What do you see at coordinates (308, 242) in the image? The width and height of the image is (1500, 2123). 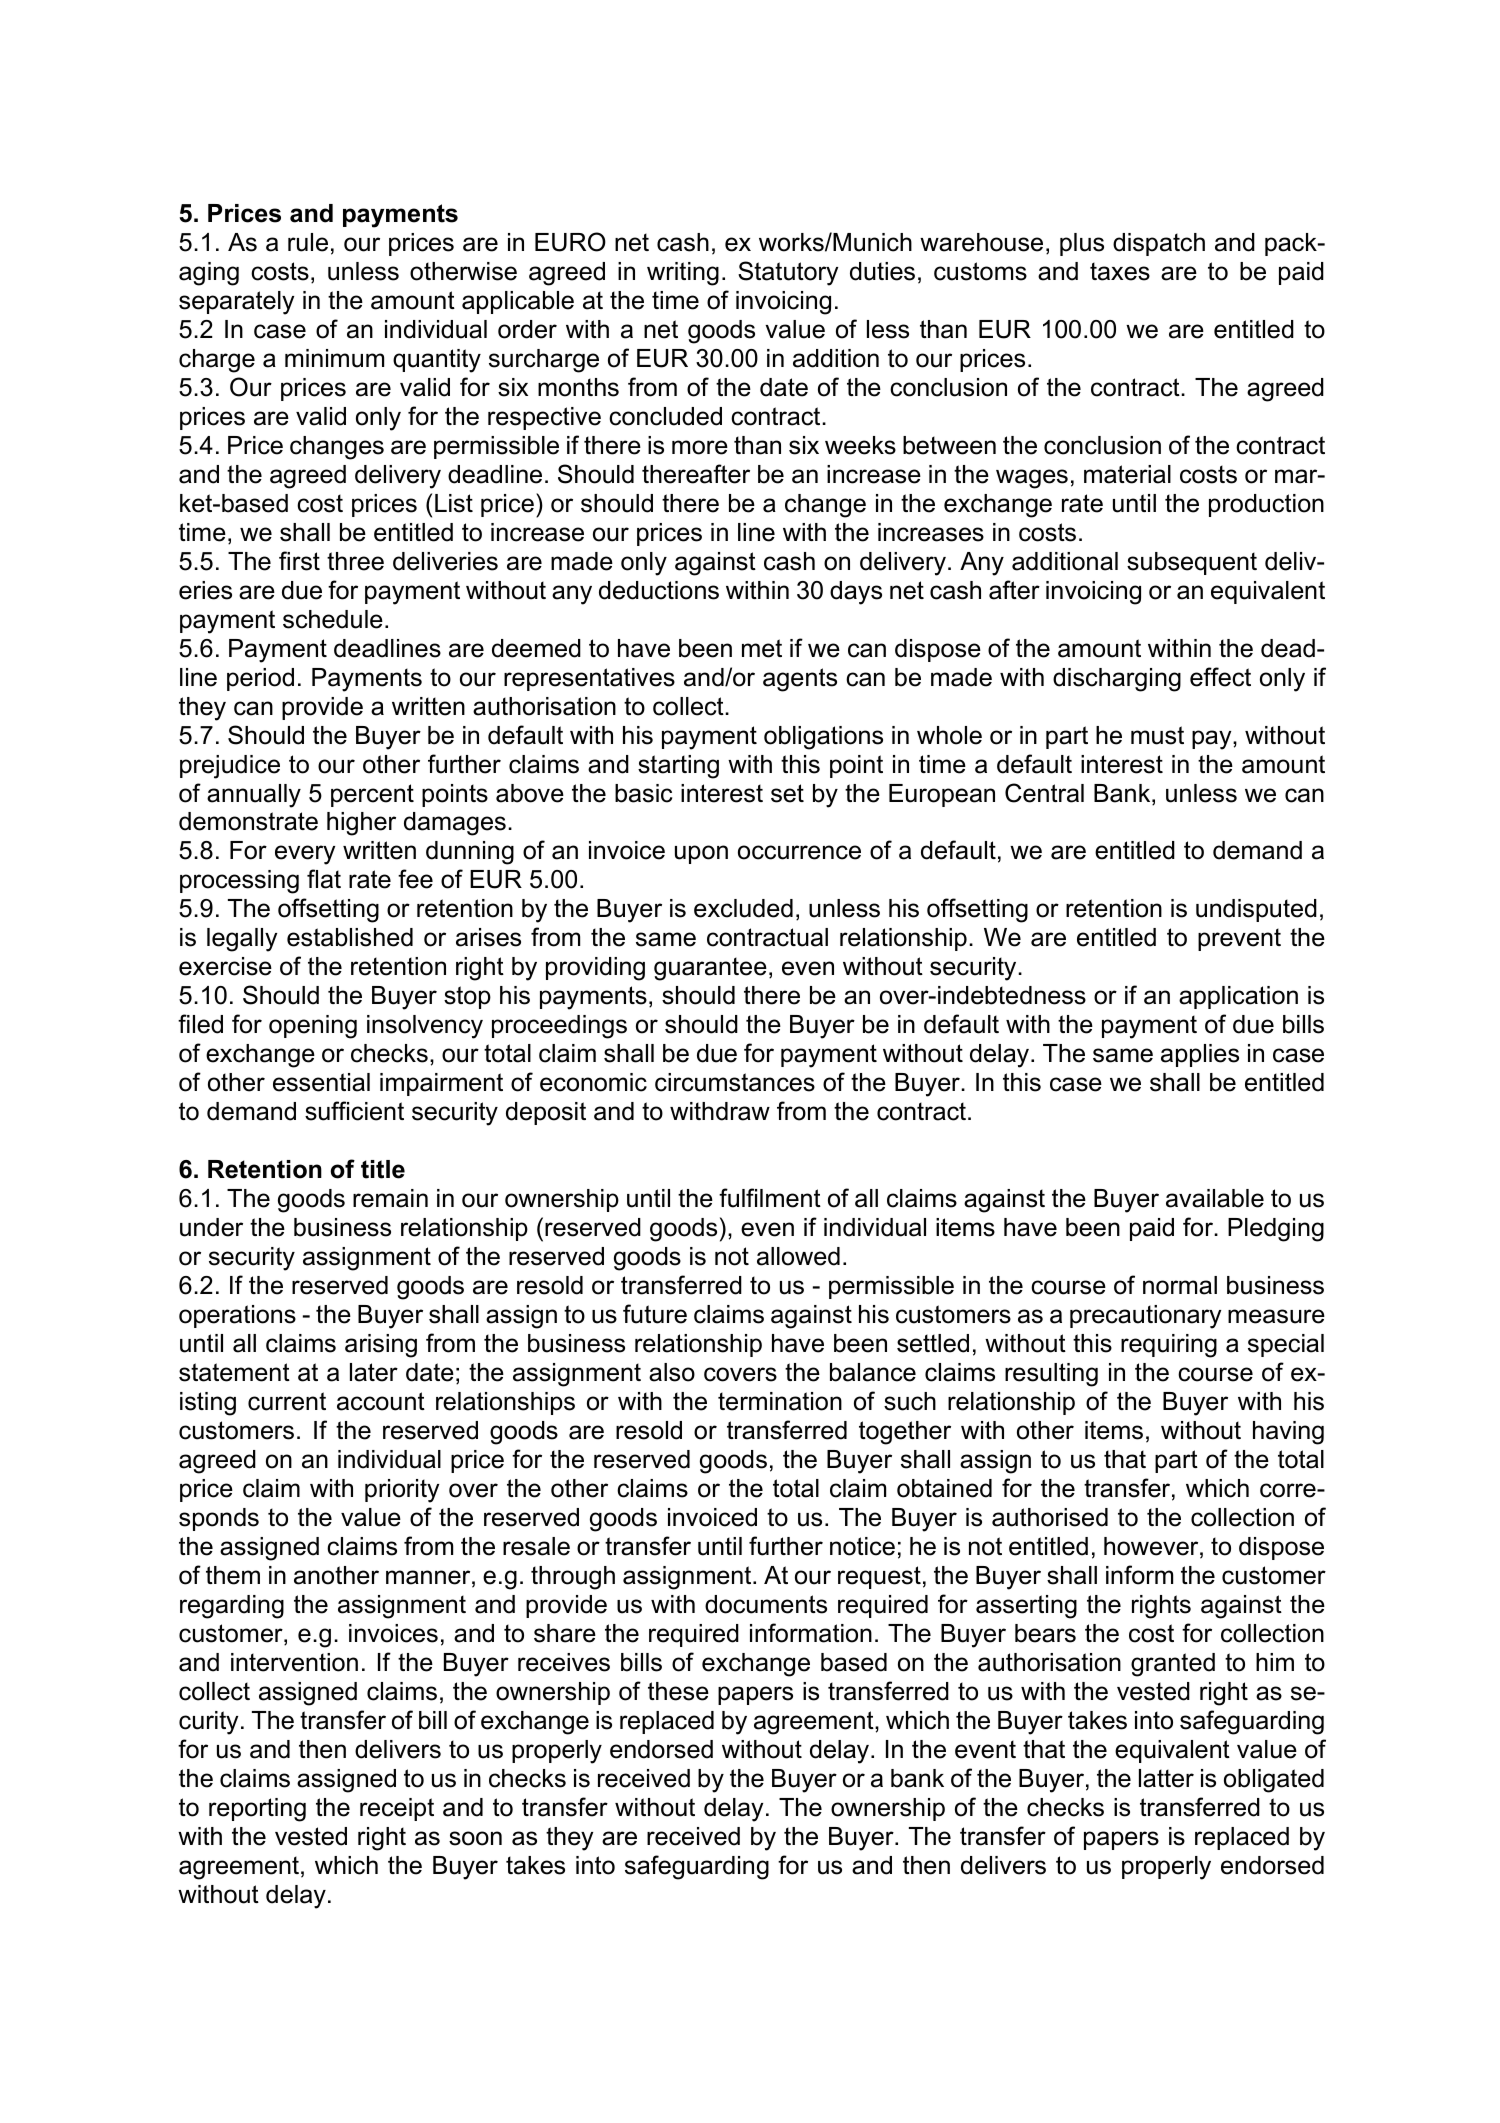 I see `rule` at bounding box center [308, 242].
